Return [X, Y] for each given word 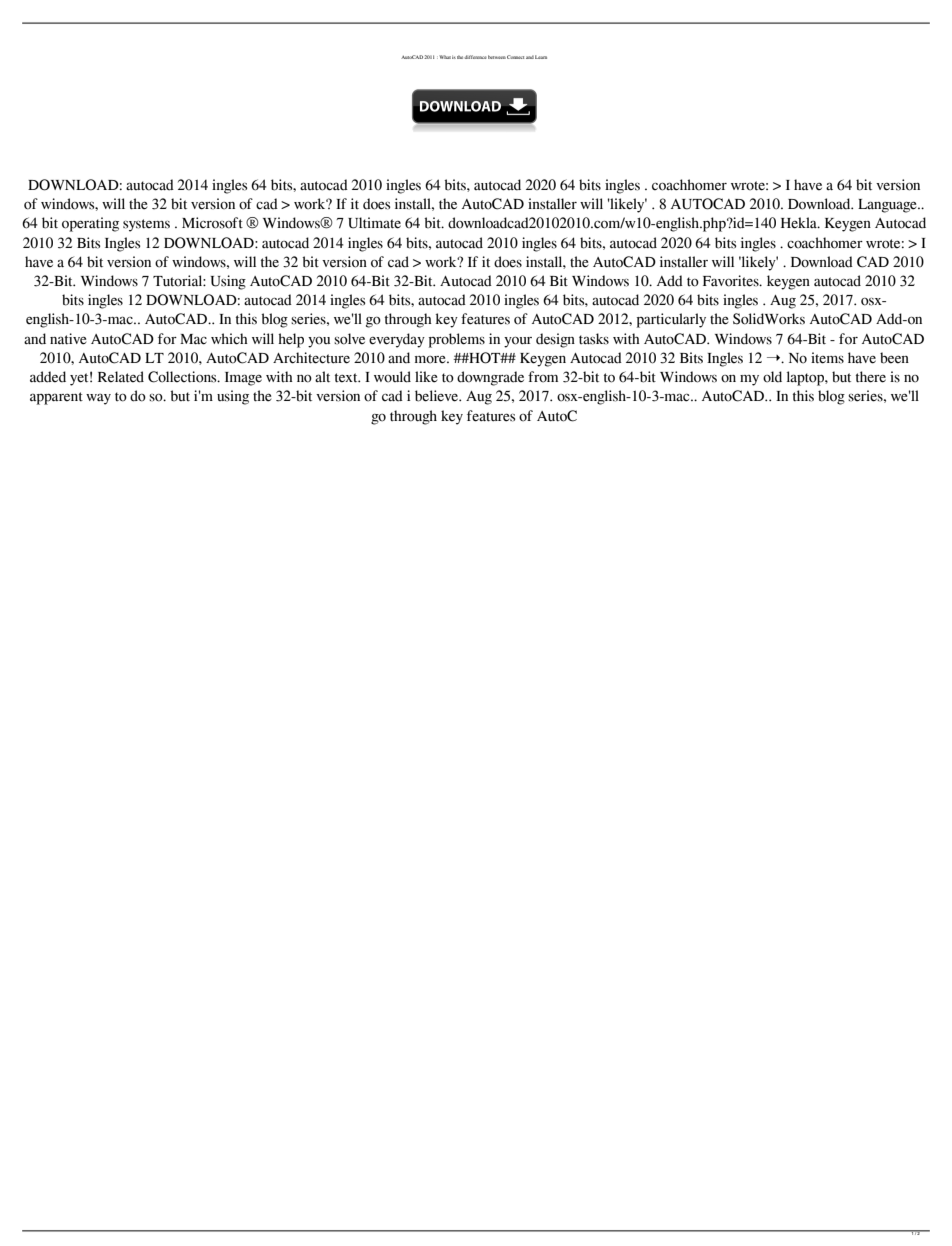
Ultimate [374, 223]
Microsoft [212, 223]
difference [475, 57]
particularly [671, 320]
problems [457, 340]
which [229, 339]
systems [146, 225]
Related [121, 377]
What [444, 57]
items [827, 358]
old [772, 377]
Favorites [732, 281]
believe [438, 396]
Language [888, 206]
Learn [541, 57]
